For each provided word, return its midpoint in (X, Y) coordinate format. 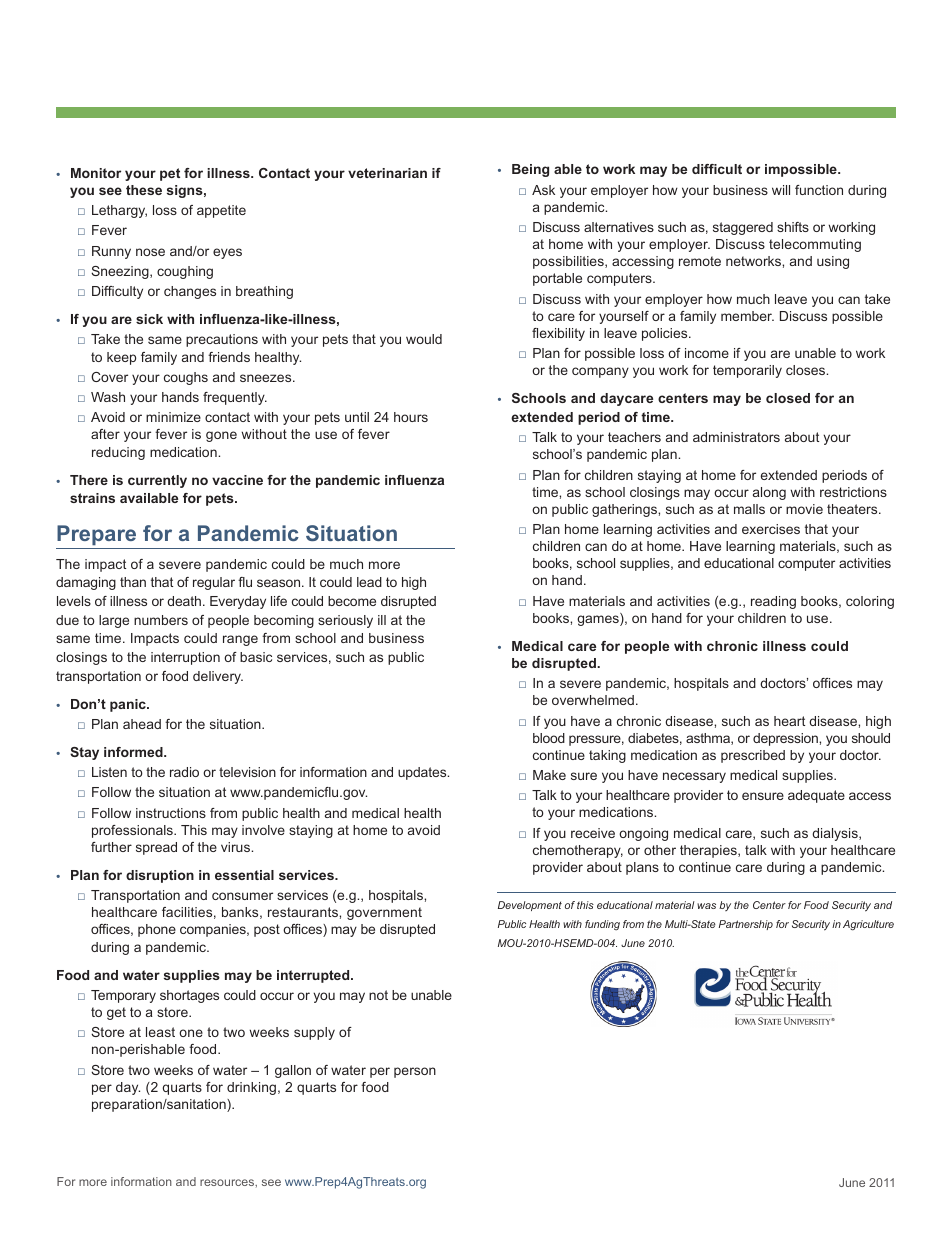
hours (411, 417)
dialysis (836, 834)
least (160, 1032)
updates (423, 773)
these (144, 190)
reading (773, 602)
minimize (173, 417)
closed (788, 398)
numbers (161, 620)
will (781, 190)
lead (369, 582)
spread (156, 848)
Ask (543, 190)
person (415, 1072)
